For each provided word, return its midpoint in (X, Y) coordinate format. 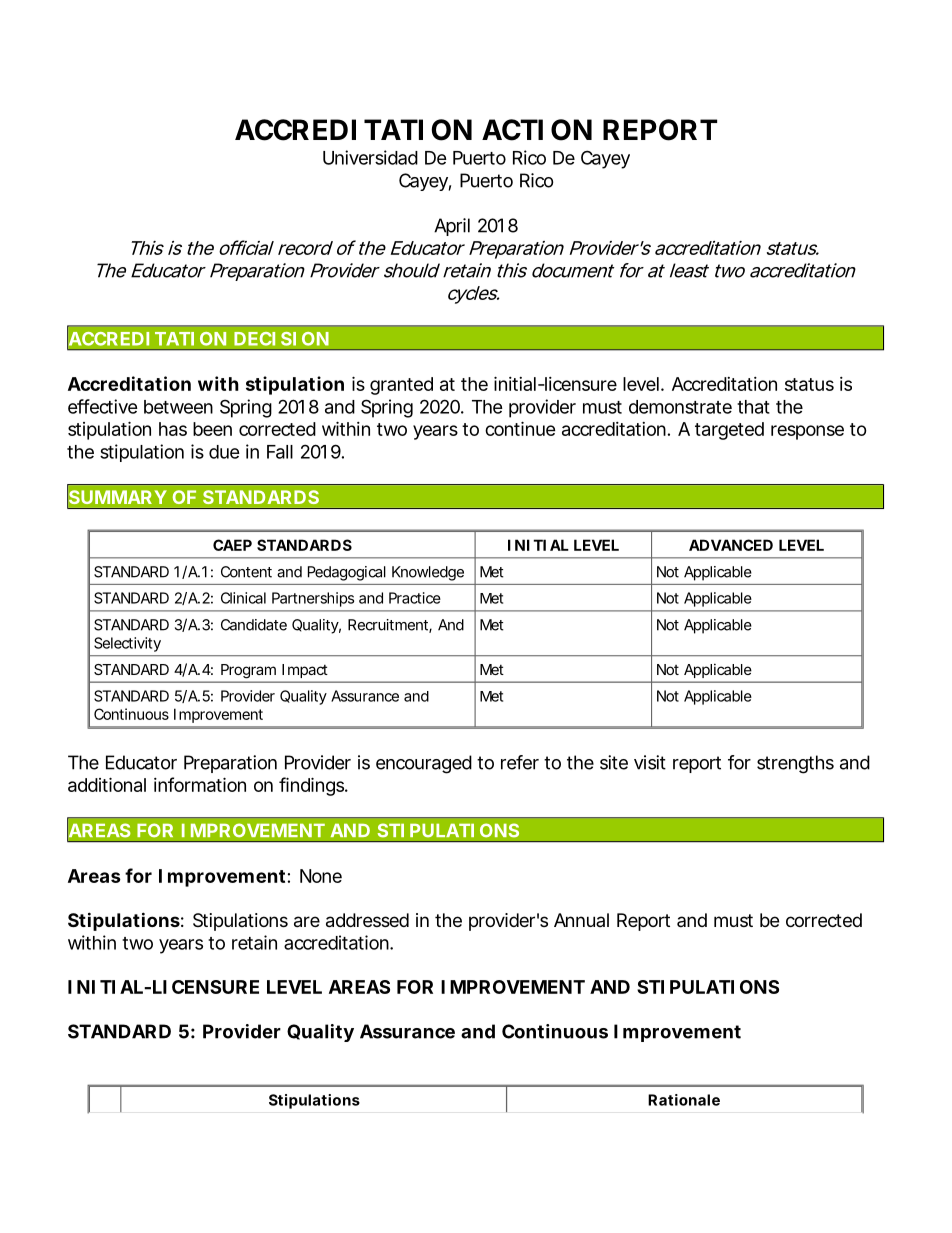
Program (248, 671)
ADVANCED (731, 545)
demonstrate (680, 407)
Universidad (370, 157)
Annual (581, 920)
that (753, 407)
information (200, 784)
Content (246, 572)
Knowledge (428, 573)
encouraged (424, 764)
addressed (367, 920)
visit (650, 762)
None (321, 876)
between (178, 407)
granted (401, 386)
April (452, 227)
